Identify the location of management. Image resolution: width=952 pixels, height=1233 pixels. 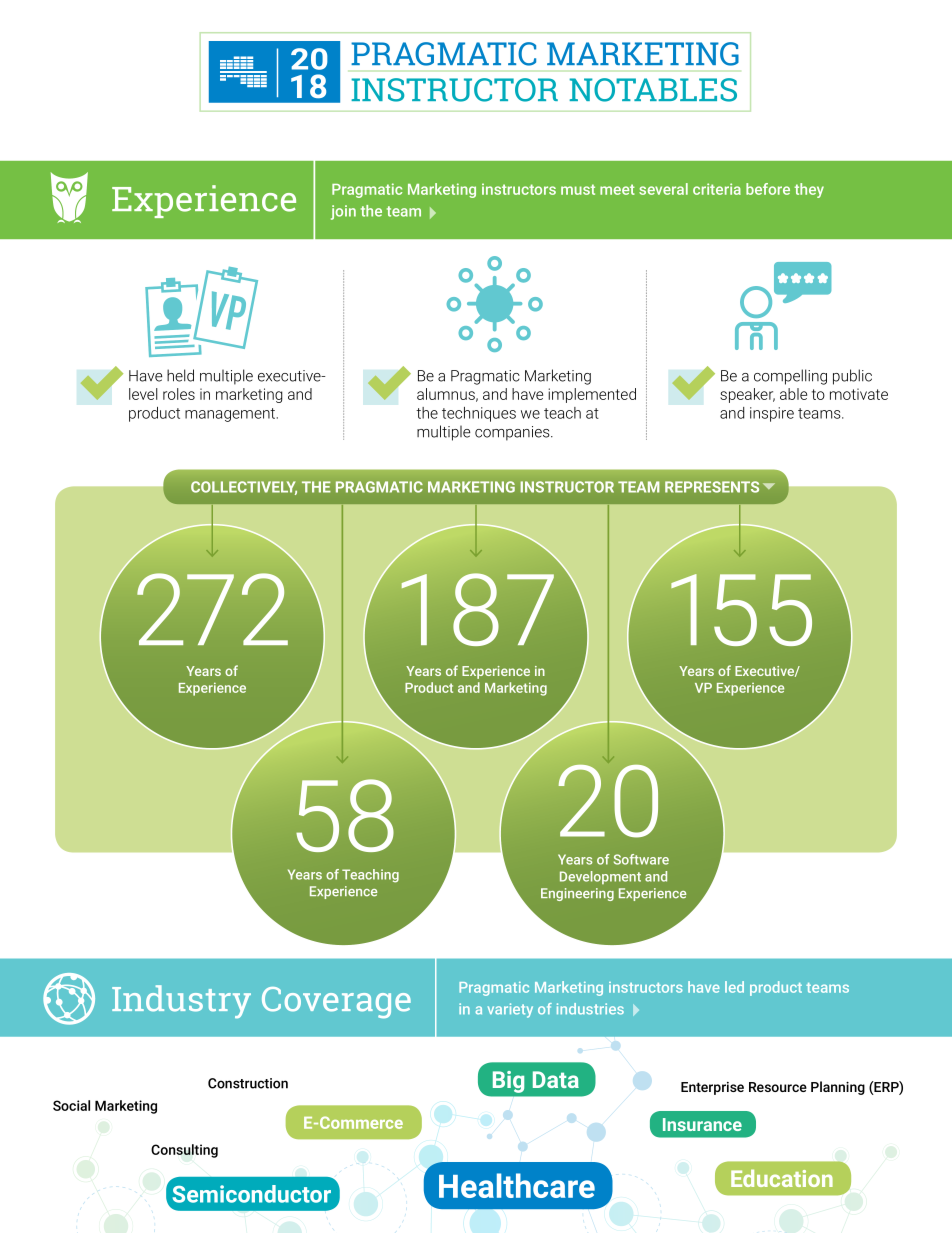
(231, 415).
